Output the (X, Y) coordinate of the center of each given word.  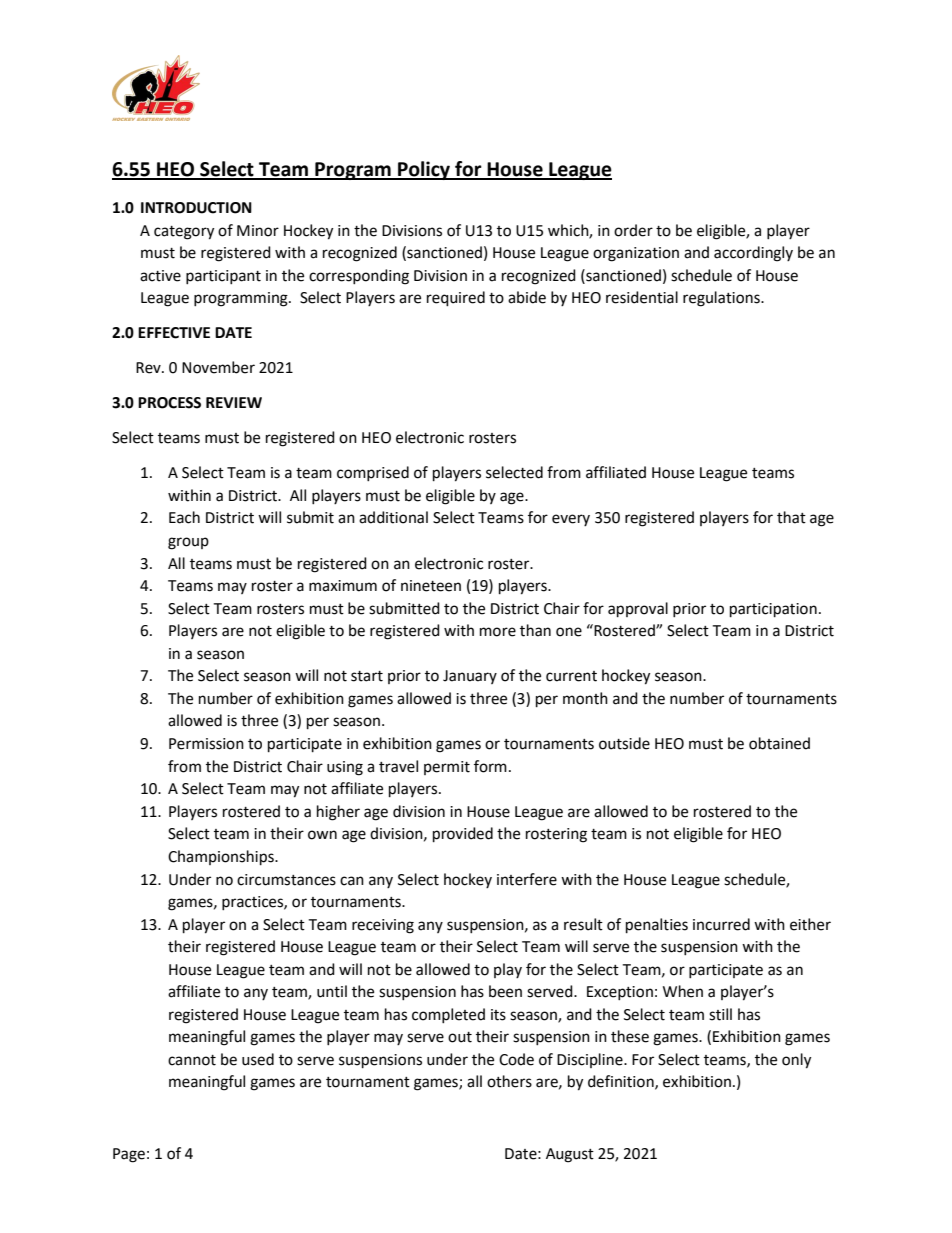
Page (129, 1155)
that (791, 517)
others (509, 1081)
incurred (721, 924)
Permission (206, 744)
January (470, 677)
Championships (222, 858)
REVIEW (234, 402)
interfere (527, 879)
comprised (373, 473)
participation (773, 610)
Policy (424, 170)
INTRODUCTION (196, 208)
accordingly (753, 254)
